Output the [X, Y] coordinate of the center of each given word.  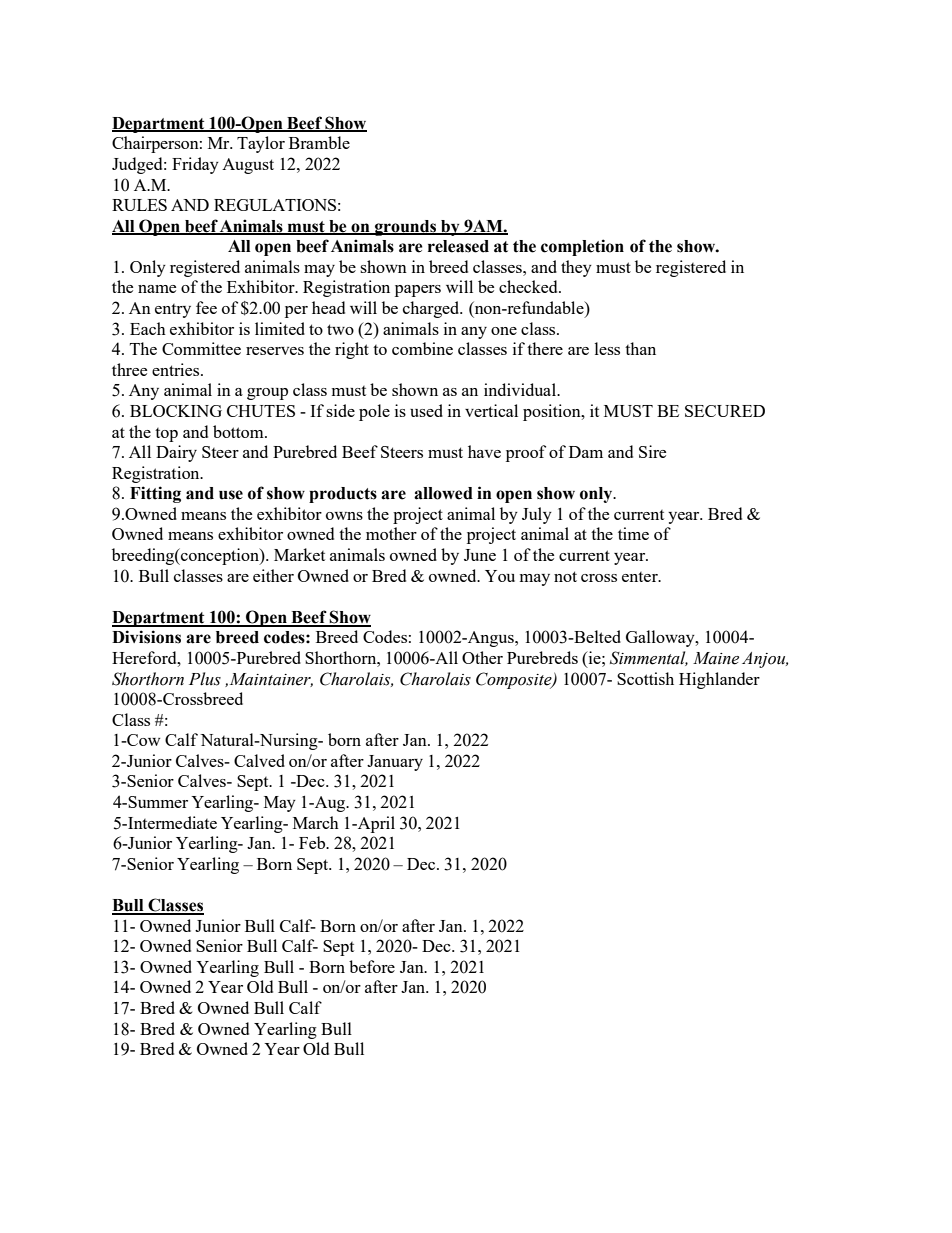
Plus [205, 679]
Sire [652, 451]
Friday [195, 165]
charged [432, 309]
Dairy [176, 453]
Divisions [146, 637]
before [372, 966]
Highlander [719, 680]
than [640, 348]
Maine [716, 658]
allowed [443, 493]
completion [582, 247]
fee [206, 307]
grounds [405, 228]
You [500, 576]
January [395, 763]
